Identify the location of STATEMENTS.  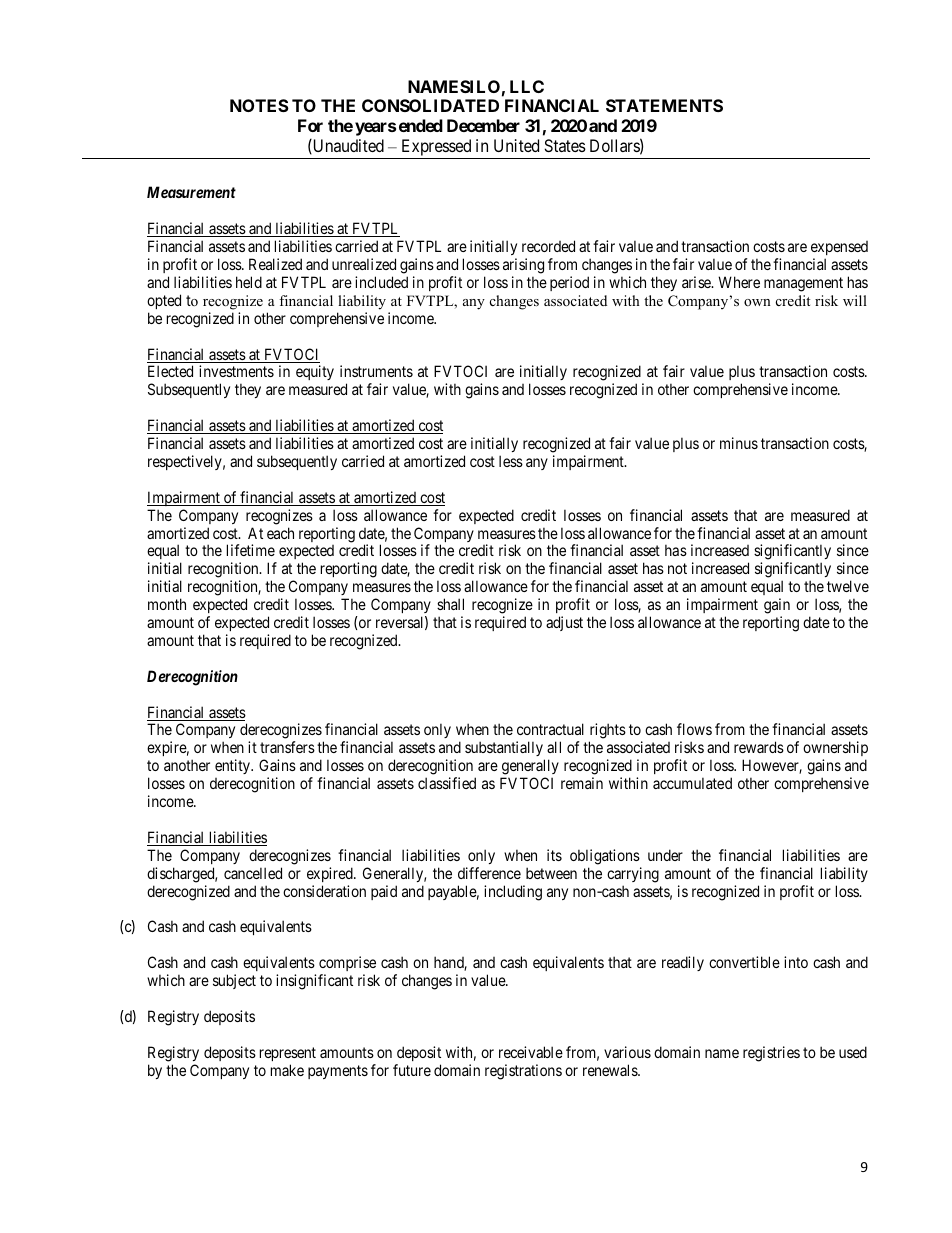
(664, 105).
